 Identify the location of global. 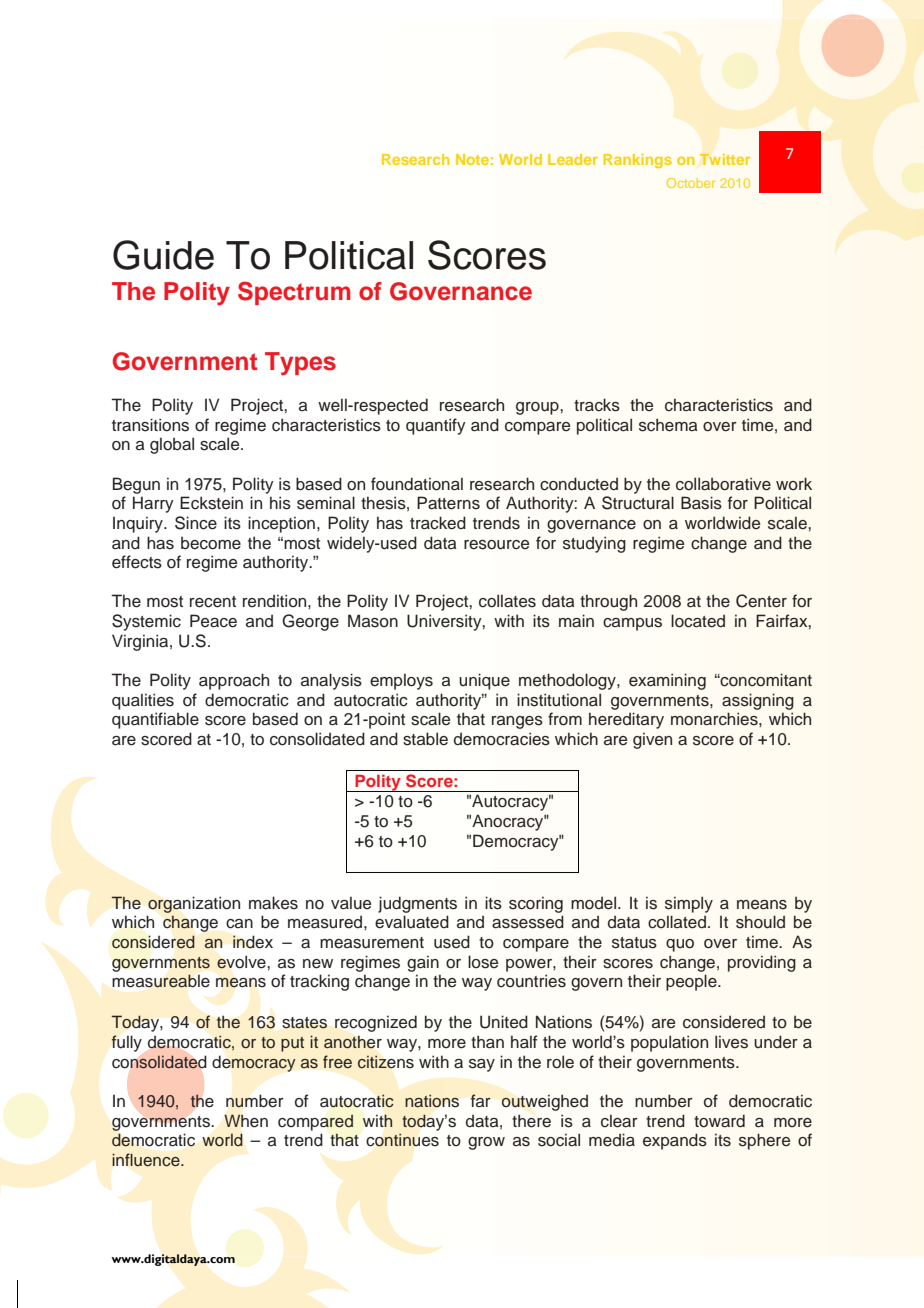
(172, 445).
